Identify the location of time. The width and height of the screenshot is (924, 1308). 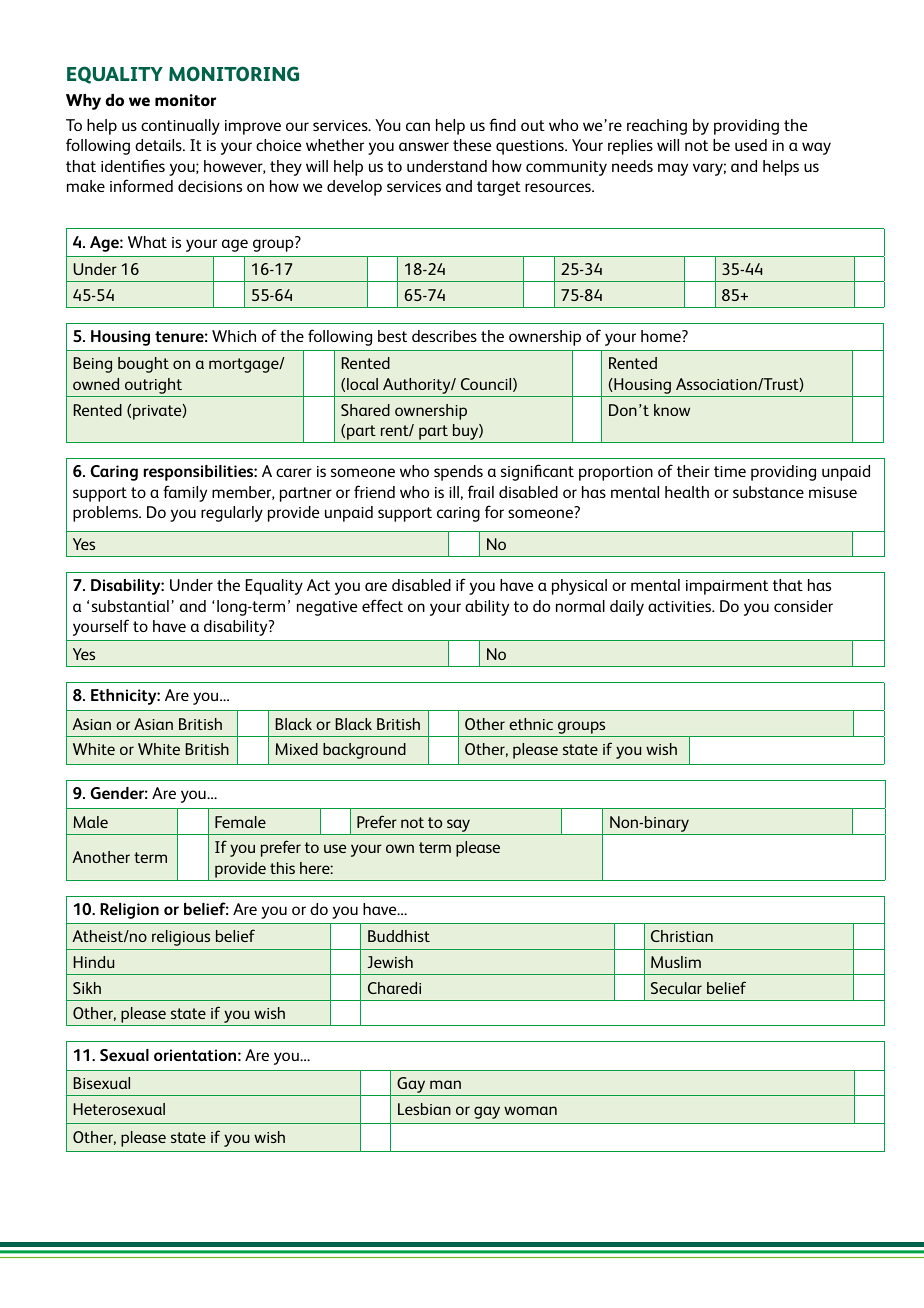
(730, 471).
